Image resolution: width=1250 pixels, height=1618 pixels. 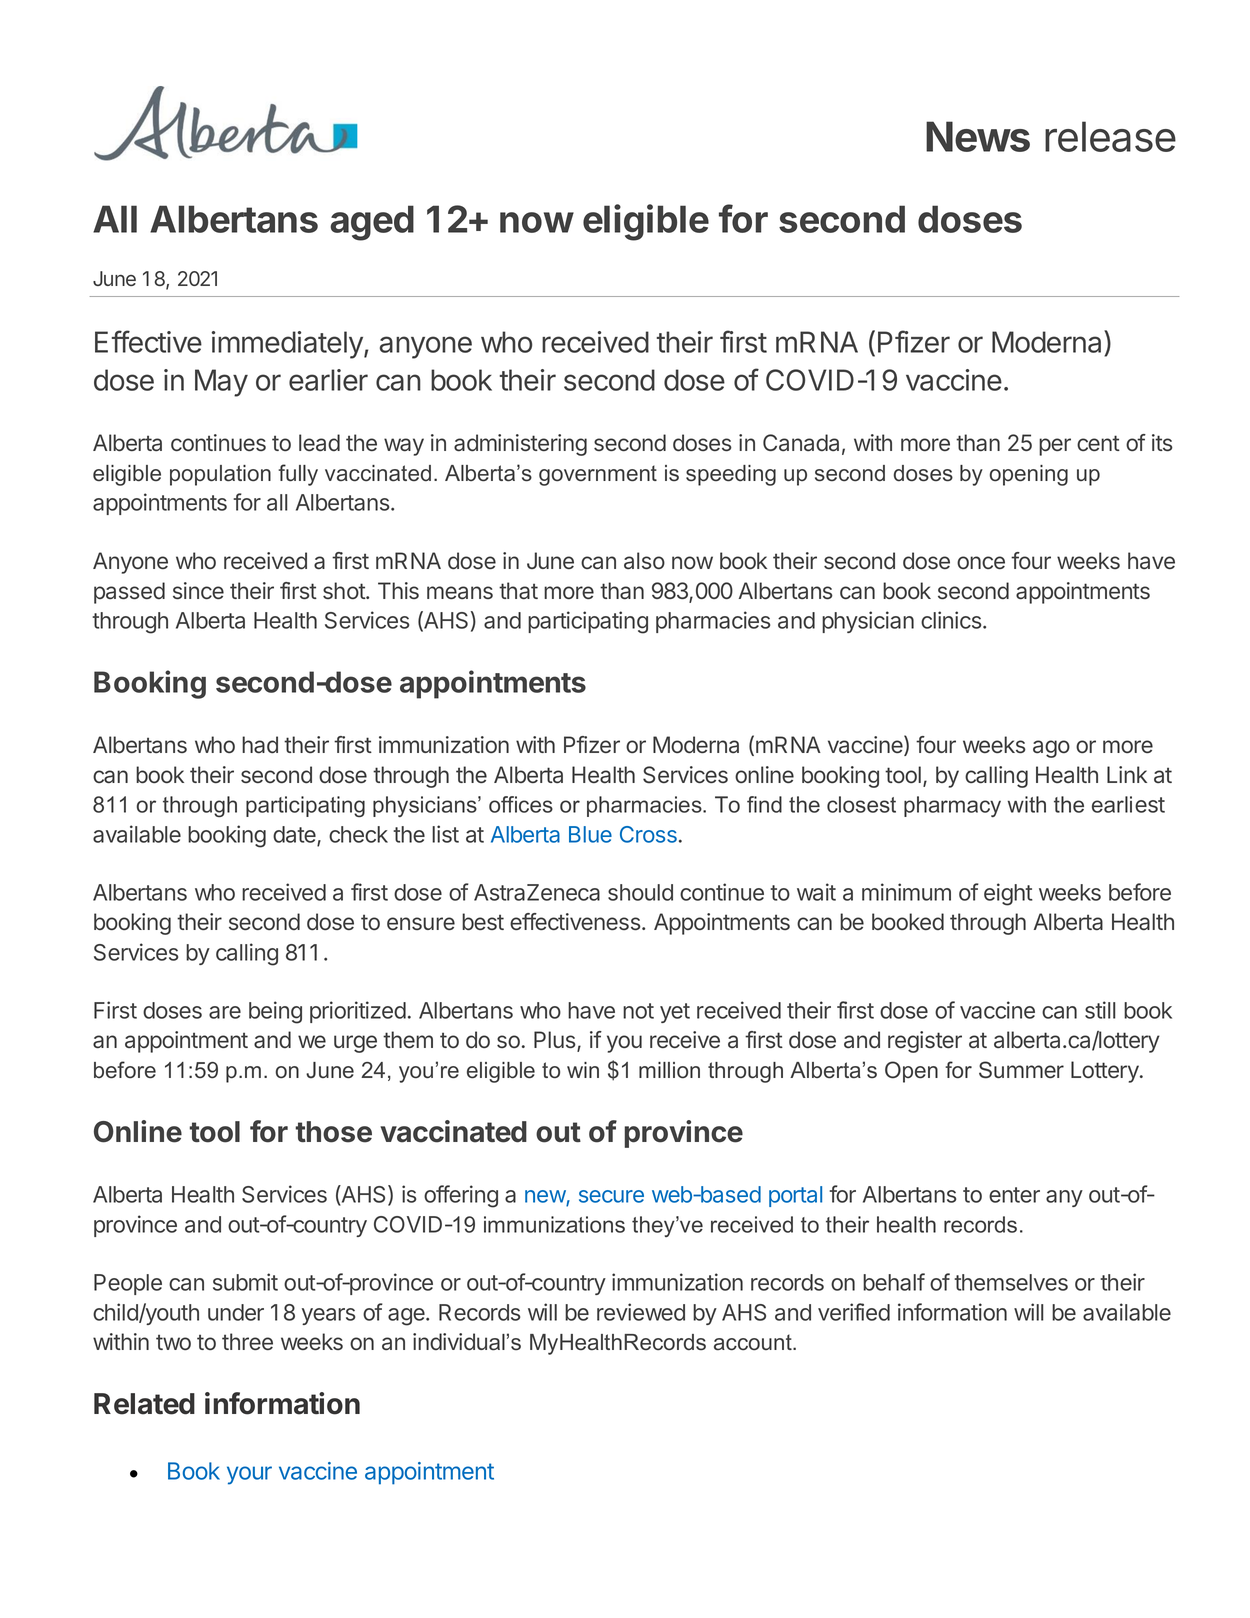 What do you see at coordinates (372, 223) in the page?
I see `aged` at bounding box center [372, 223].
